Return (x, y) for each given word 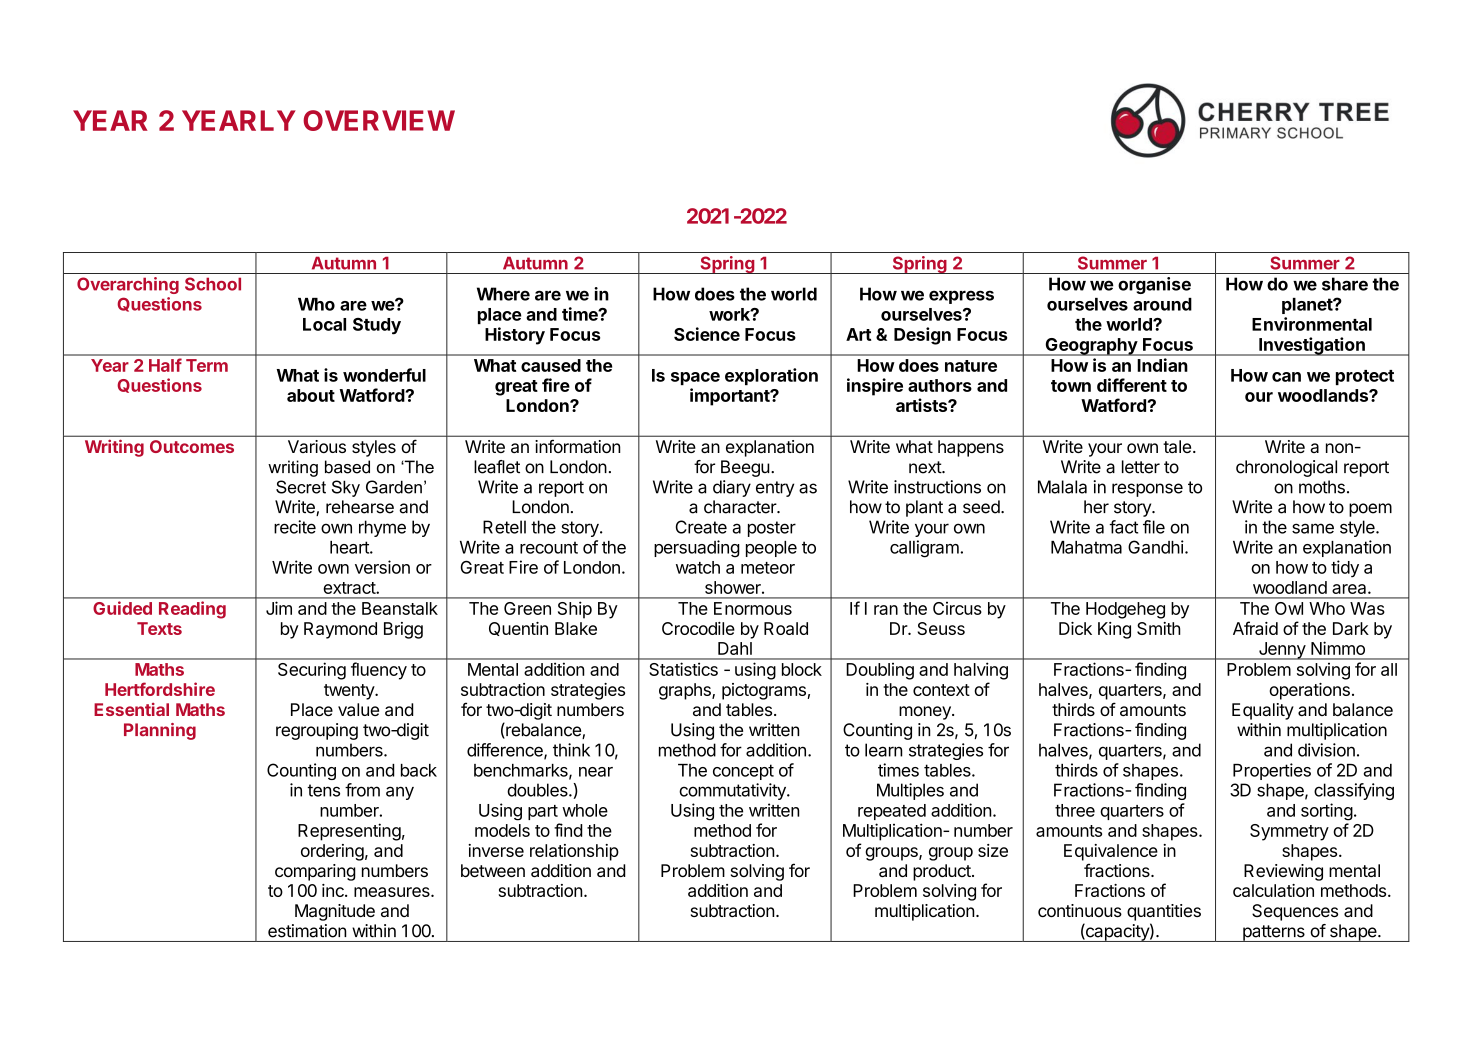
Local (324, 324)
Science (707, 334)
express (961, 297)
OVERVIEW (379, 120)
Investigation (1312, 346)
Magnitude (335, 912)
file (1154, 527)
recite (295, 527)
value (358, 709)
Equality (1263, 711)
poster (772, 529)
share (1345, 284)
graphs (686, 691)
